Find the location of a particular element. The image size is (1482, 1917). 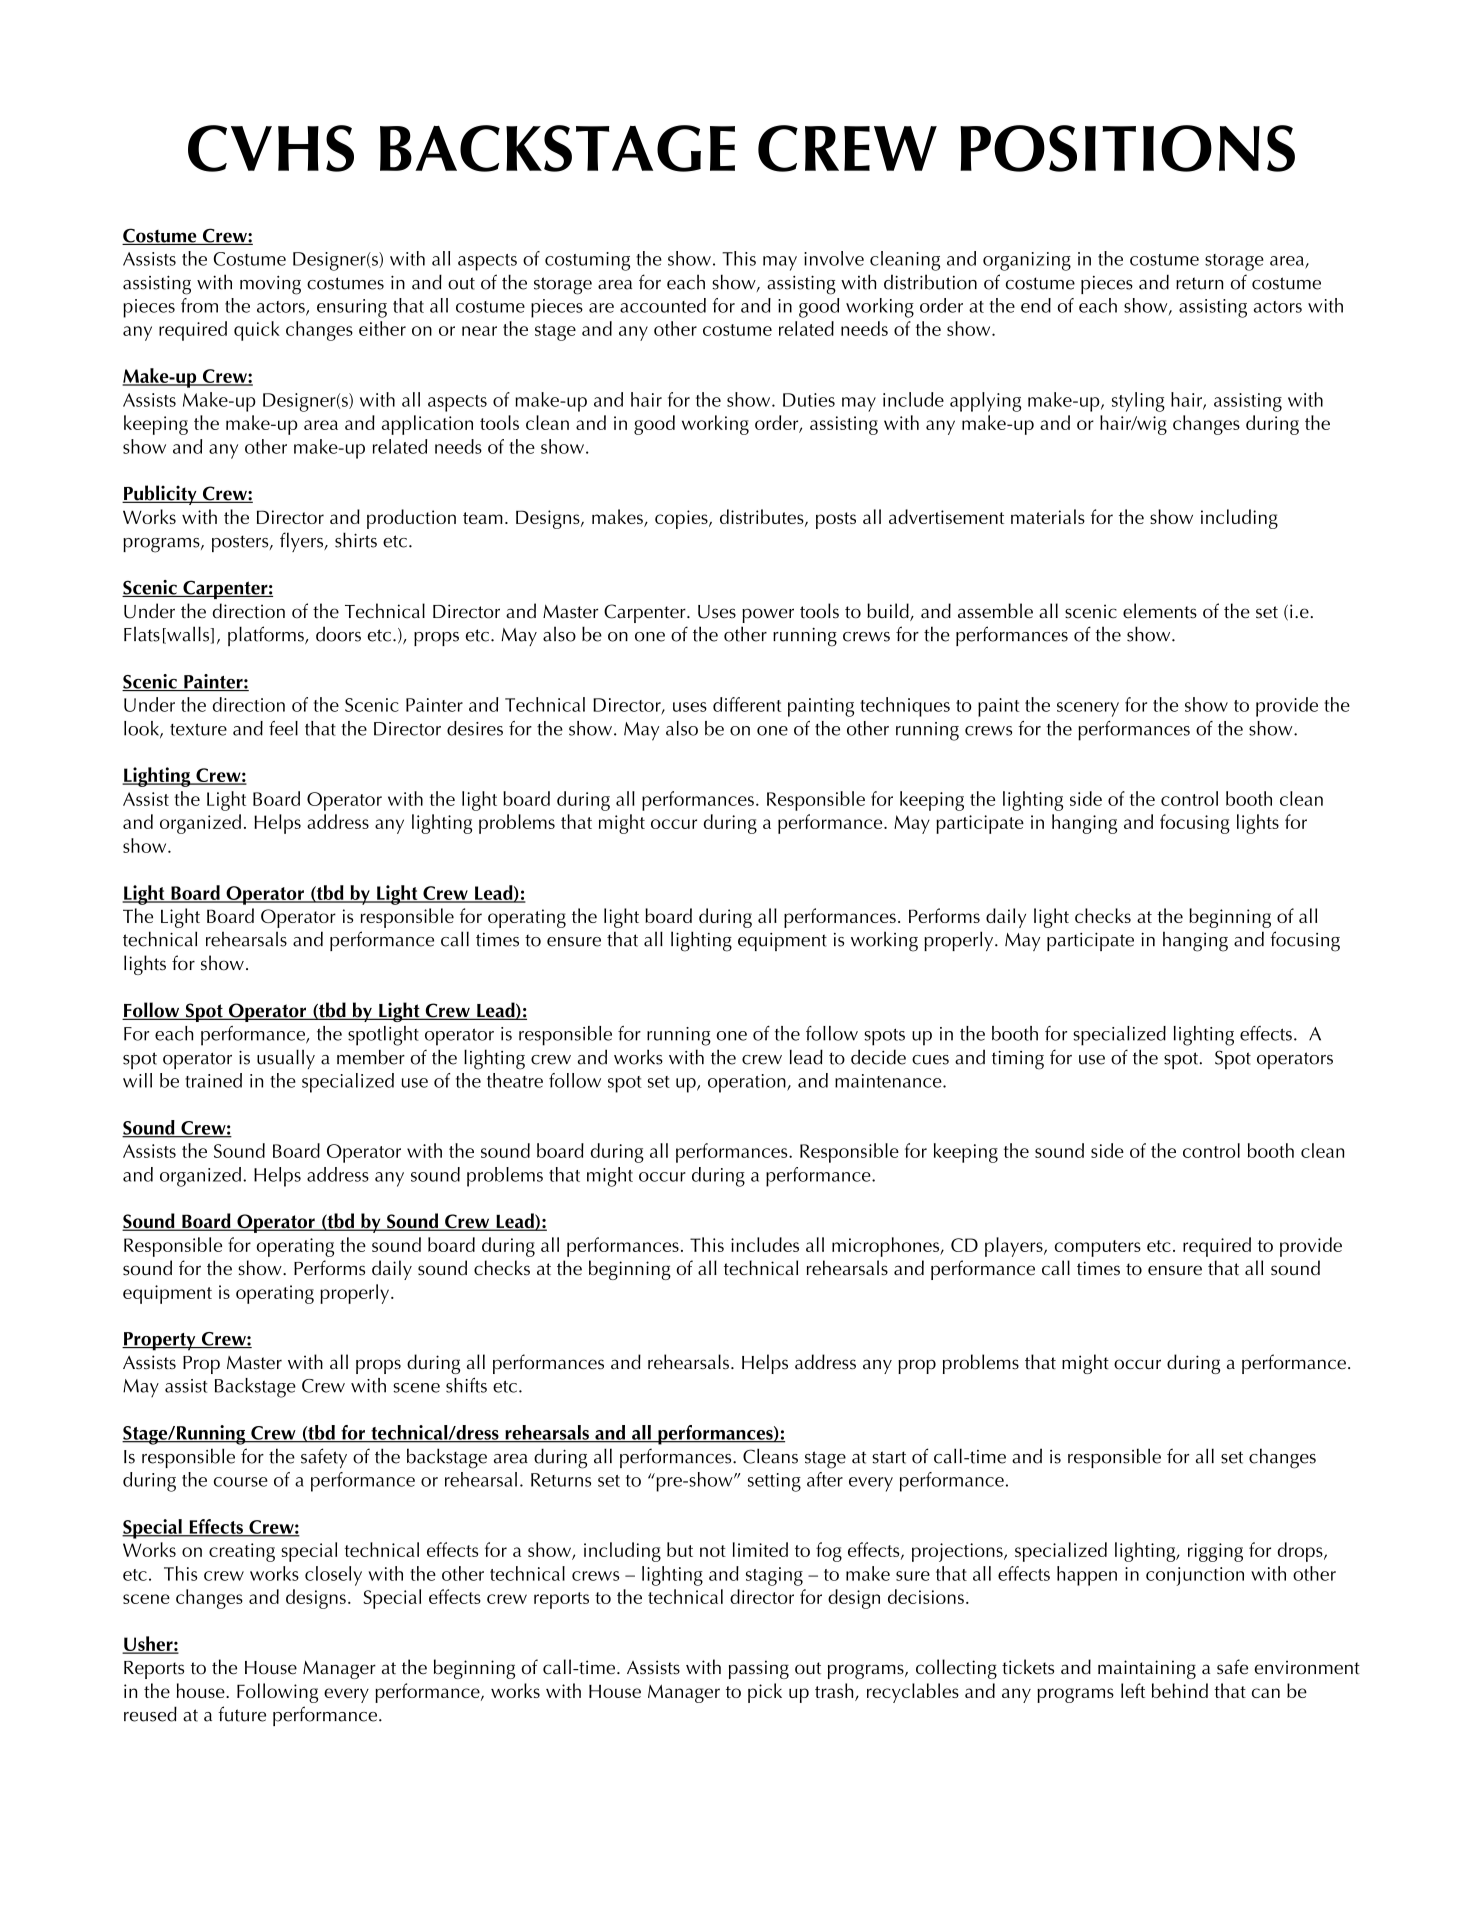

POSITIONS is located at coordinates (1127, 148).
